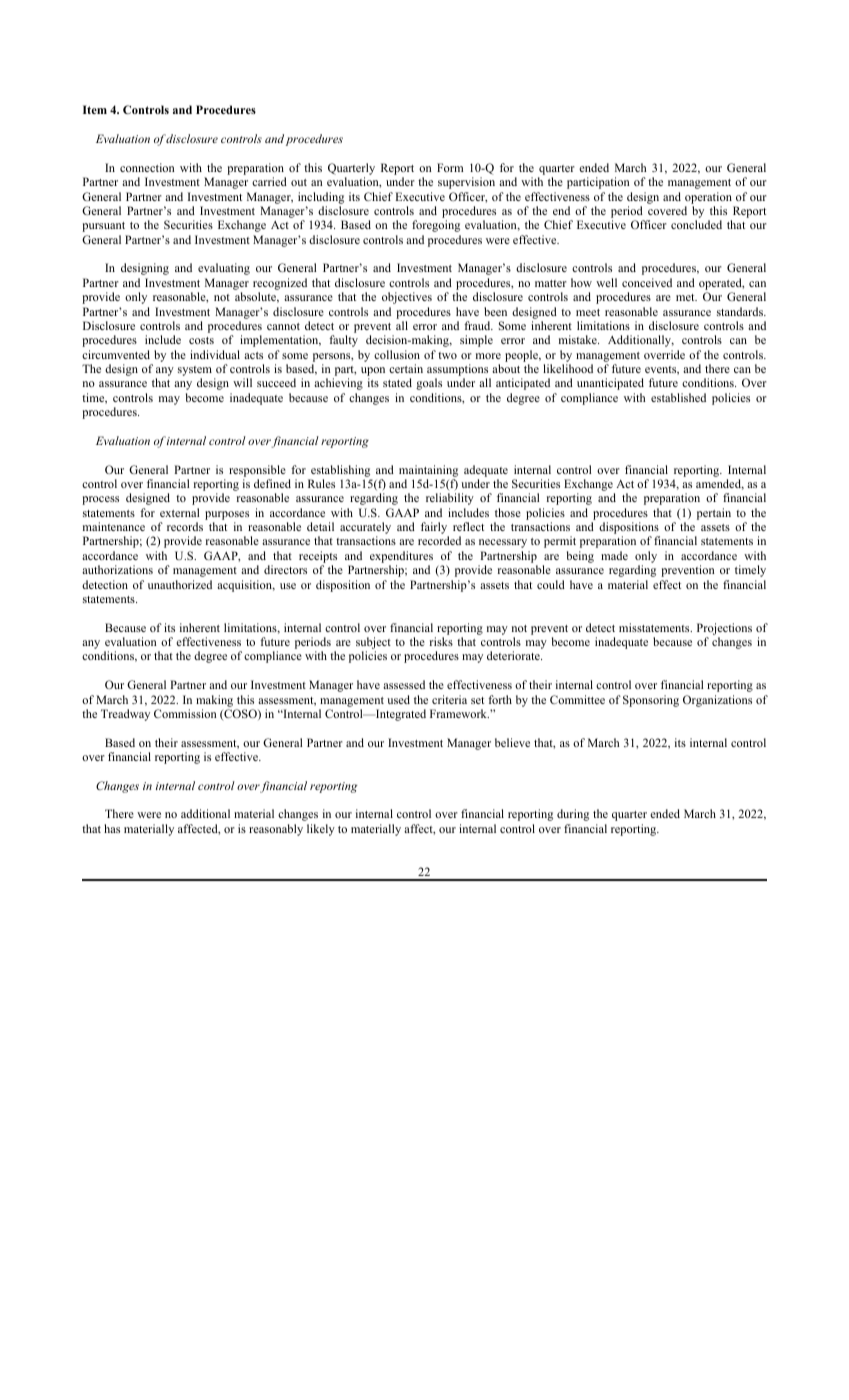  What do you see at coordinates (450, 167) in the document?
I see `Form` at bounding box center [450, 167].
